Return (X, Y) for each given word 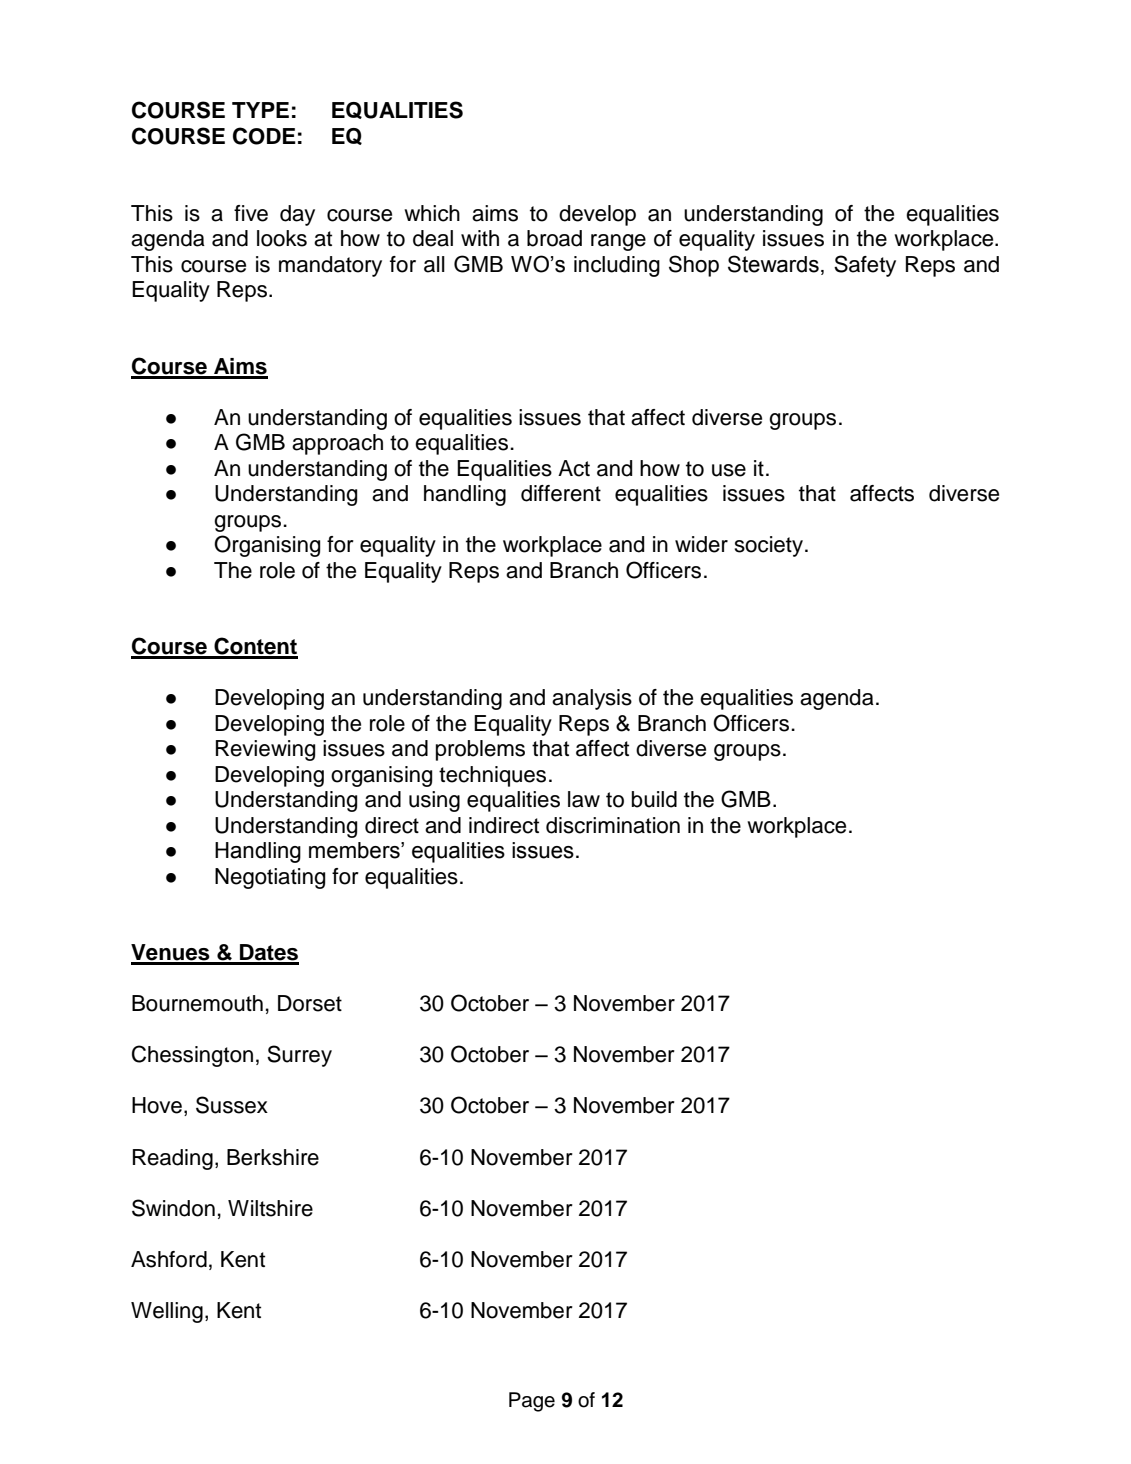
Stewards (773, 264)
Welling (167, 1312)
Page (532, 1402)
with (480, 238)
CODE (264, 136)
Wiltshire (270, 1208)
